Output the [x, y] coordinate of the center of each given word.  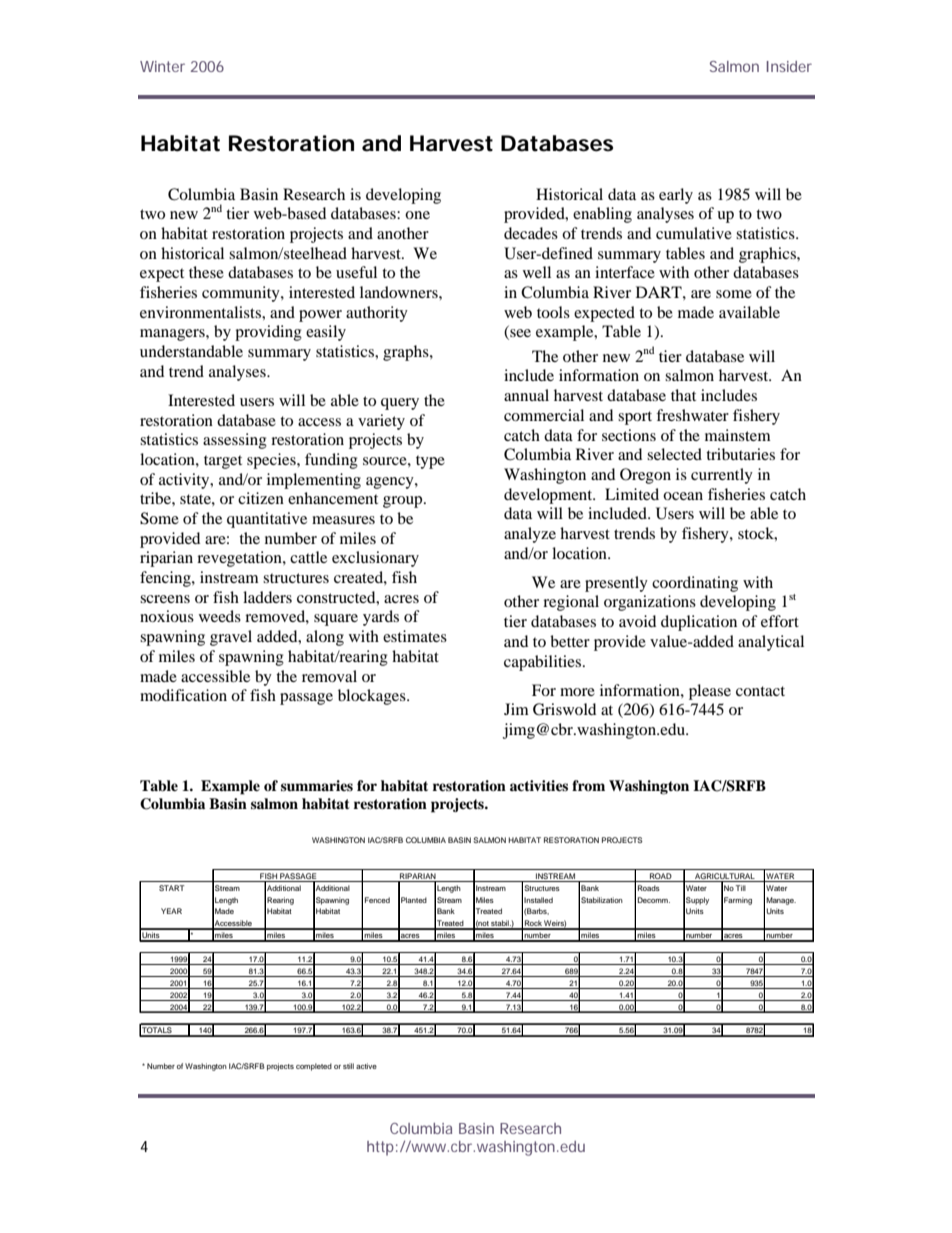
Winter [162, 66]
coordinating [695, 584]
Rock [533, 924]
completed [314, 1067]
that [683, 395]
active [366, 1066]
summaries [317, 785]
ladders [267, 597]
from [588, 785]
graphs [407, 353]
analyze [530, 535]
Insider [789, 66]
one [417, 215]
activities [539, 785]
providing [268, 333]
